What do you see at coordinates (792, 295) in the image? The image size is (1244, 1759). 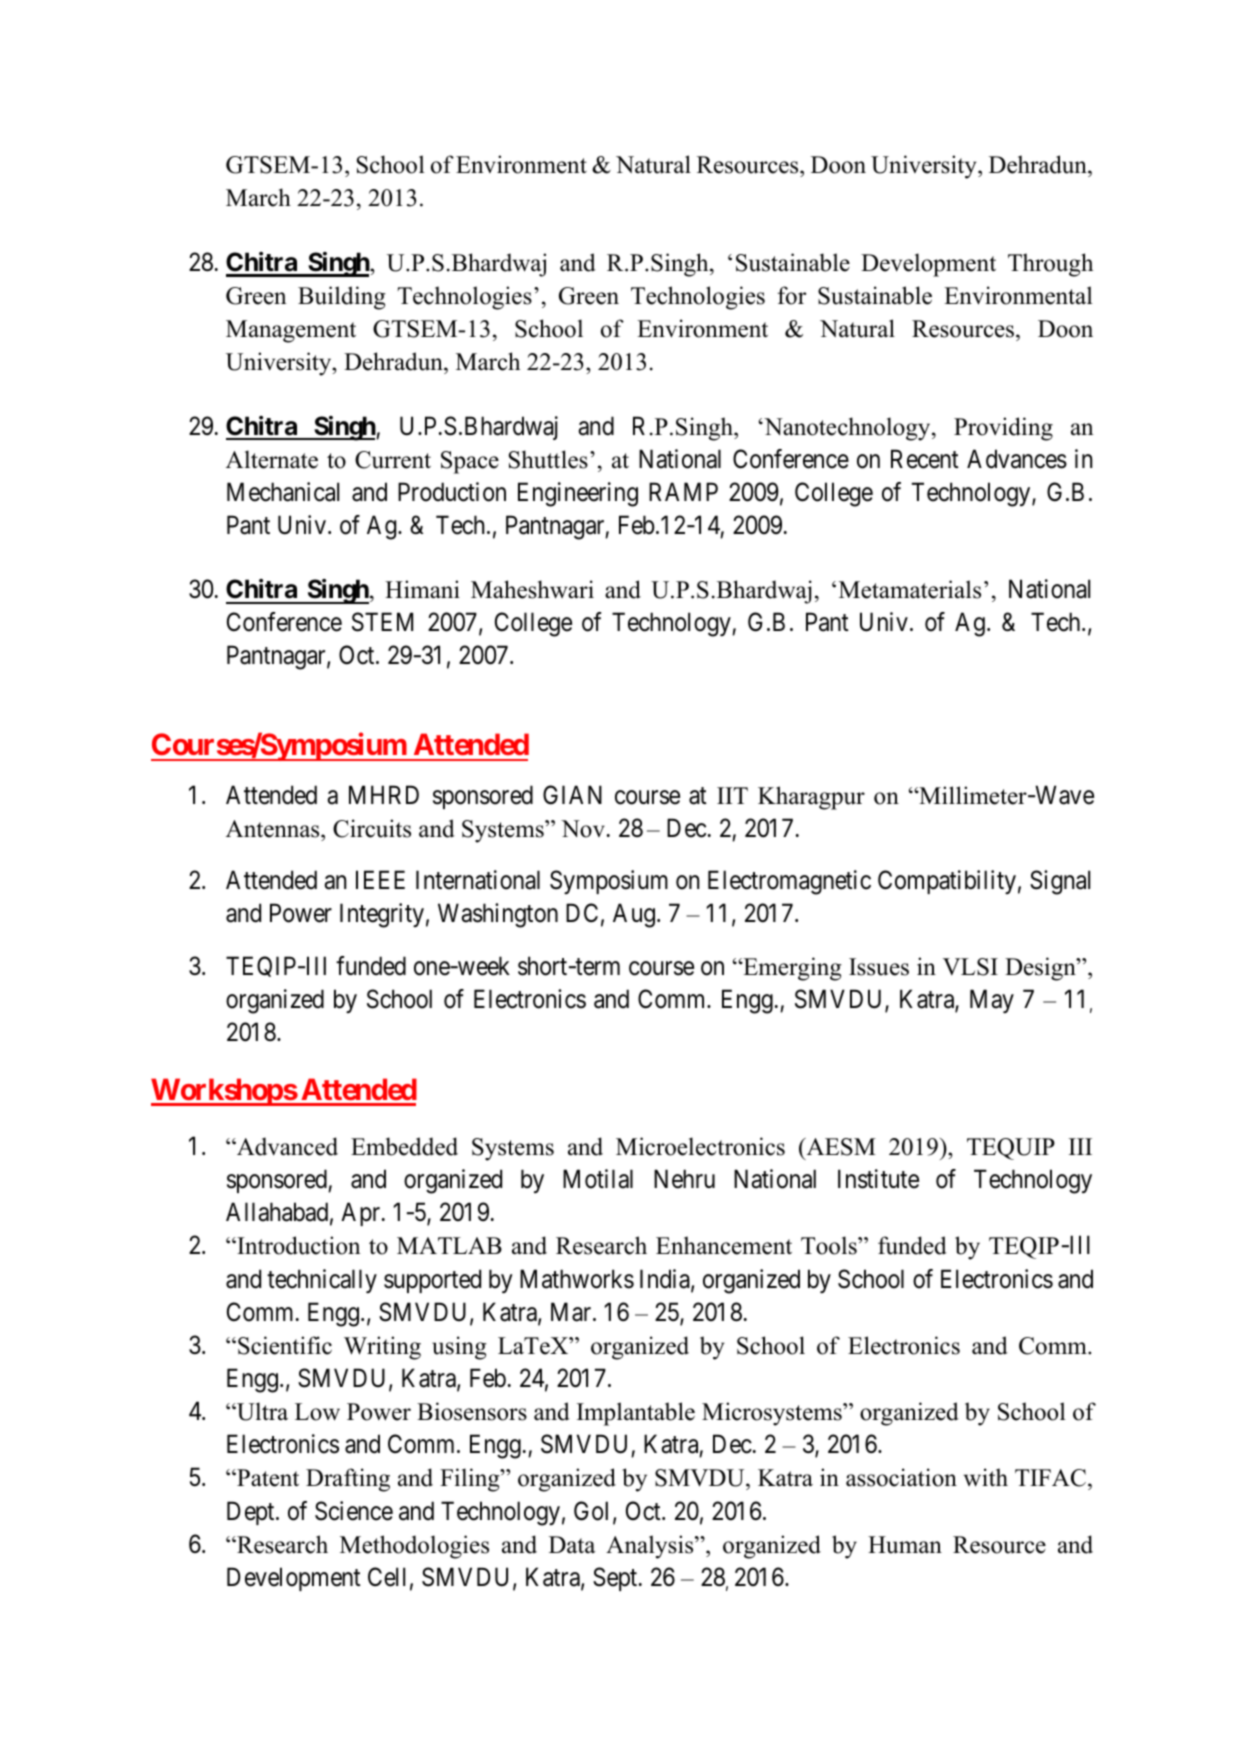 I see `for` at bounding box center [792, 295].
